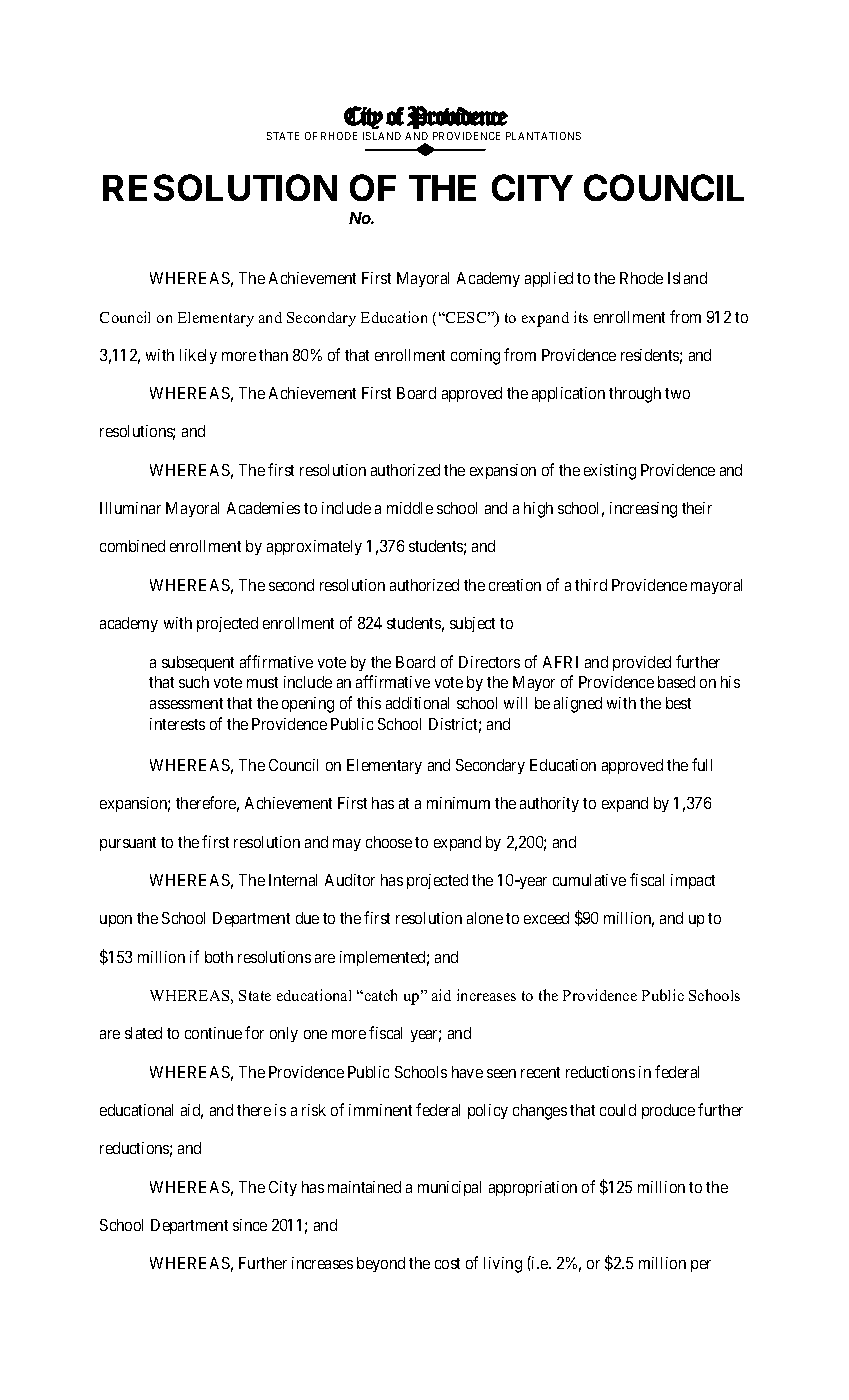 The width and height of the page is (849, 1400). What do you see at coordinates (643, 510) in the page?
I see `increasing` at bounding box center [643, 510].
